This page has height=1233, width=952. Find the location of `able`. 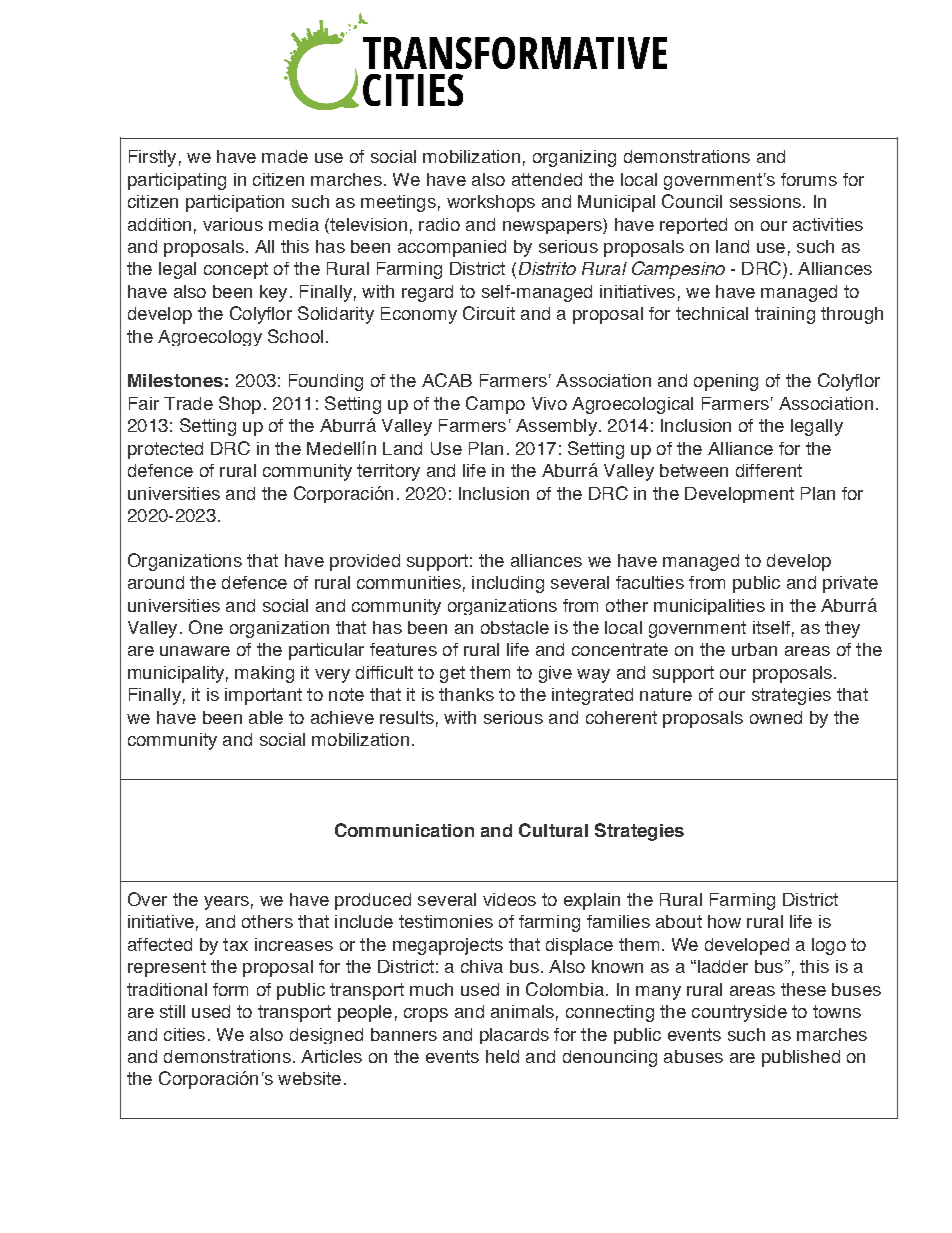

able is located at coordinates (266, 717).
